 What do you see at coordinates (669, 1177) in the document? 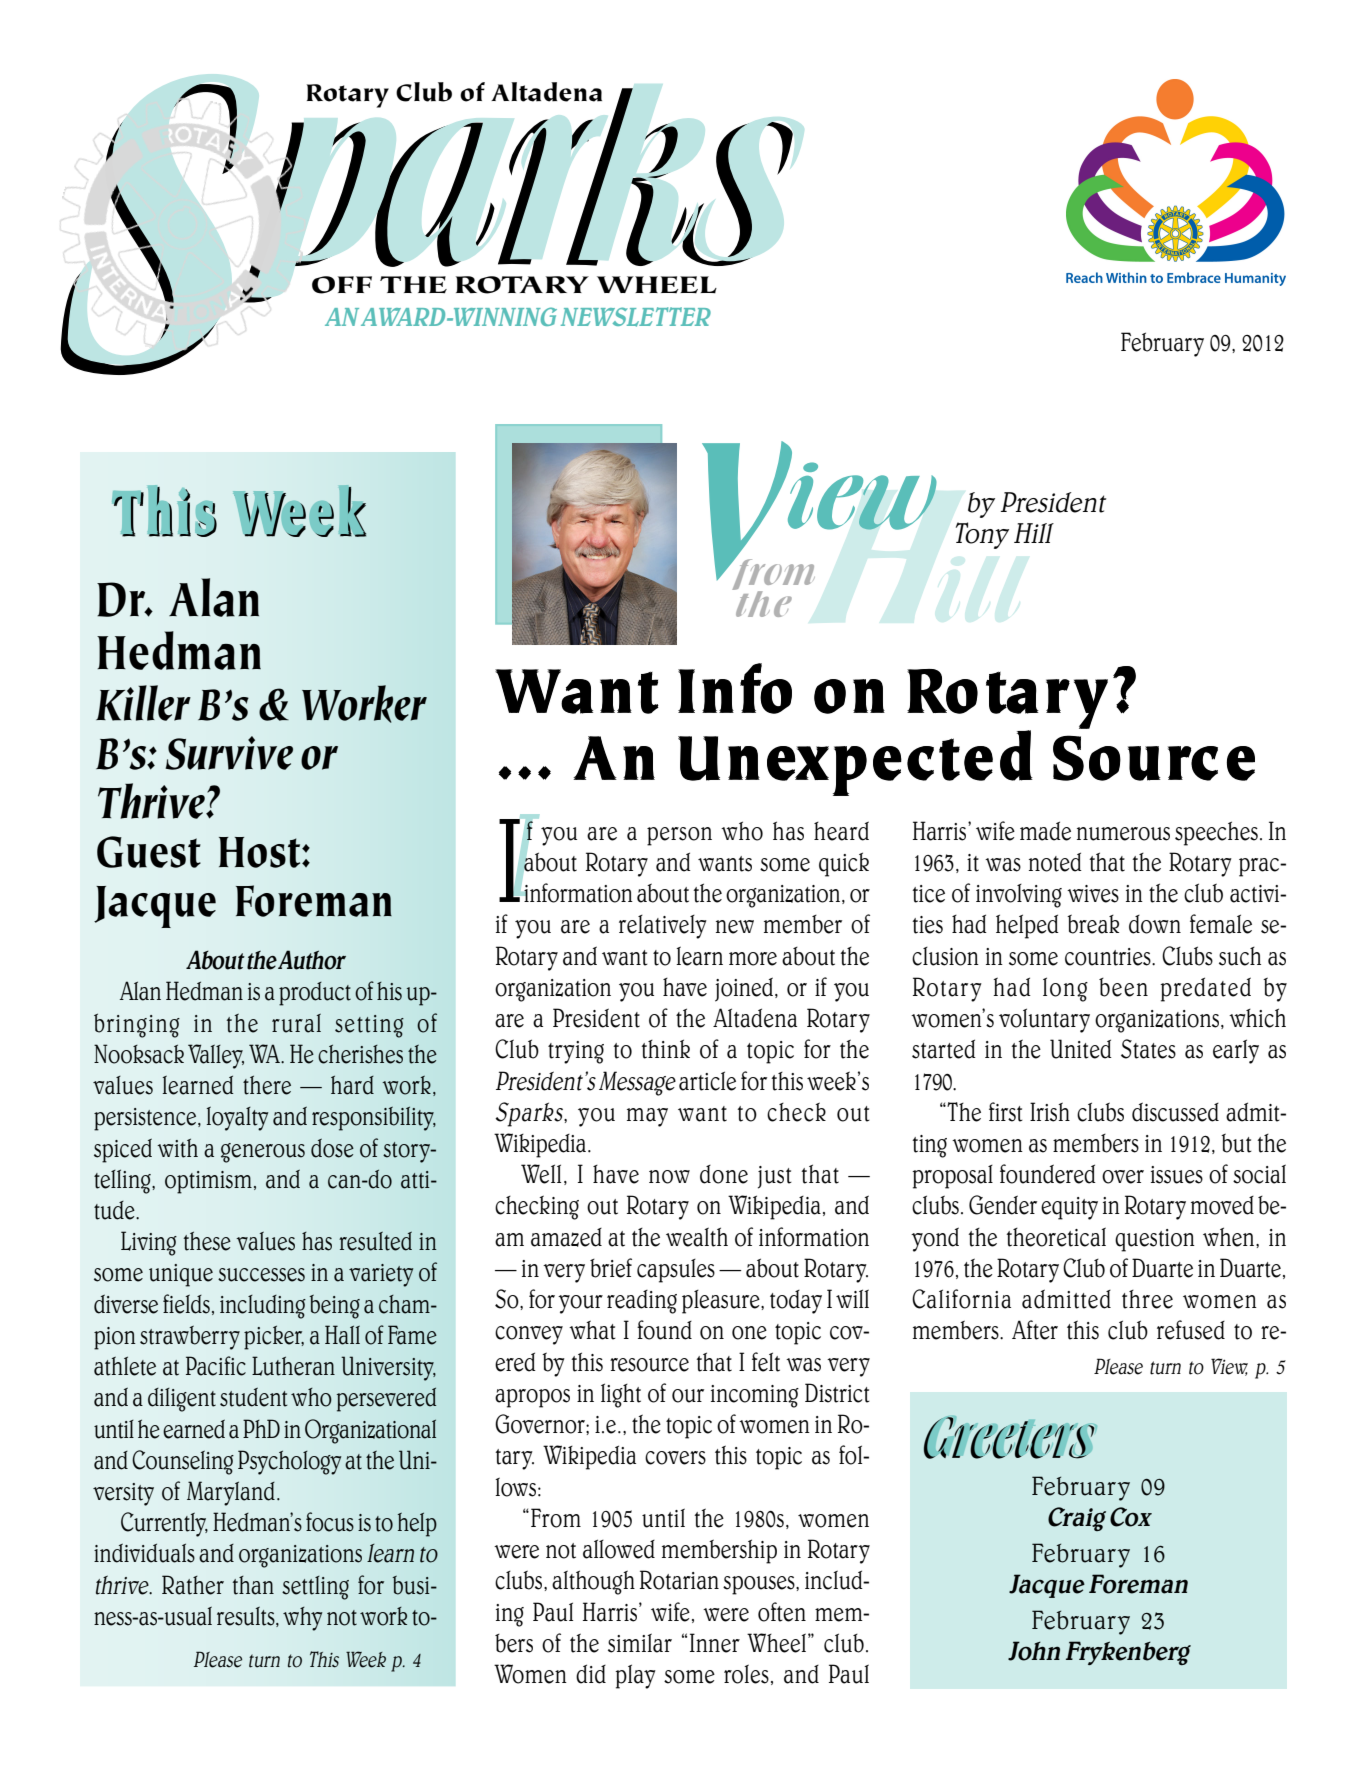
I see `now` at bounding box center [669, 1177].
